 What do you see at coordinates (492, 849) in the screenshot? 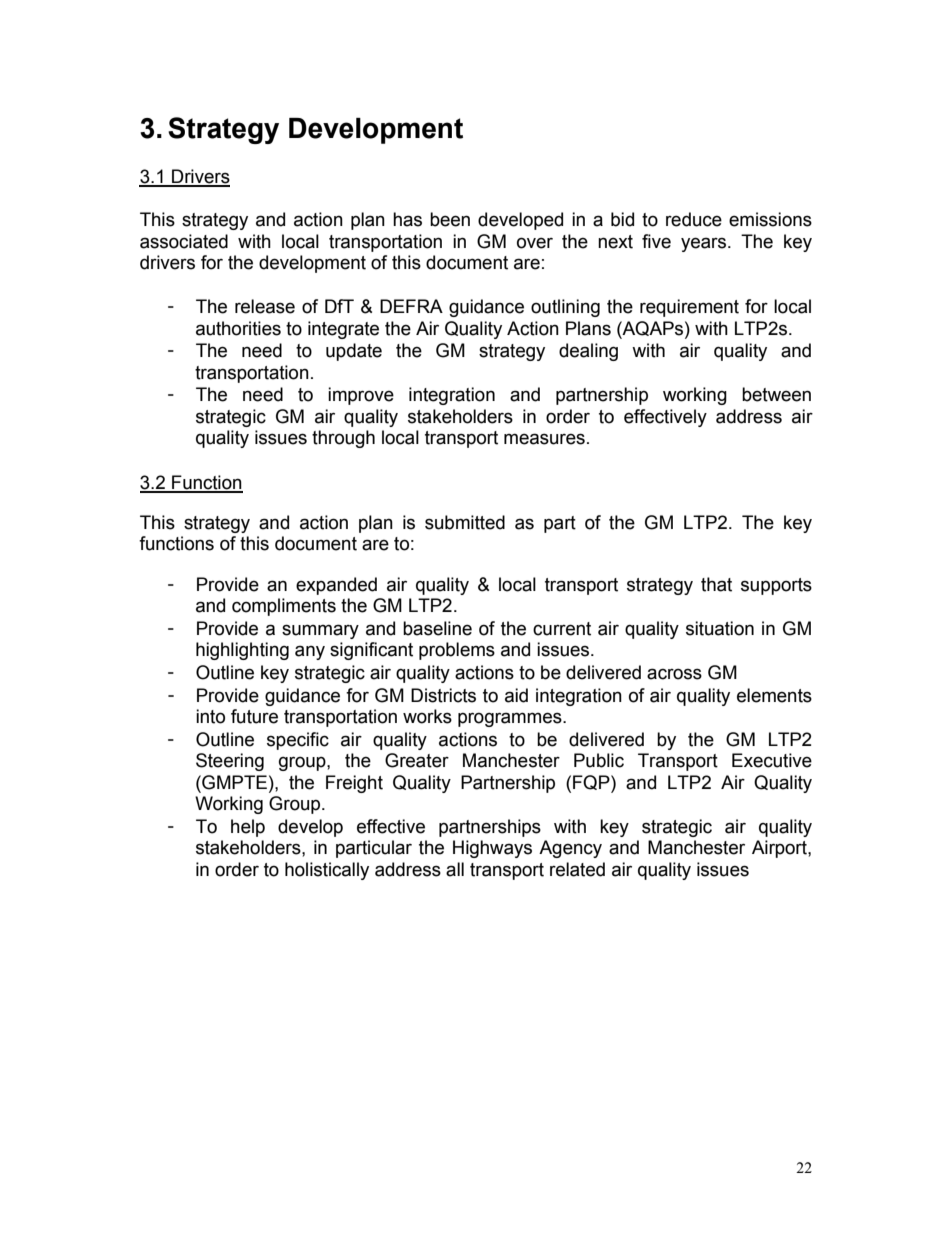
I see `Highways` at bounding box center [492, 849].
